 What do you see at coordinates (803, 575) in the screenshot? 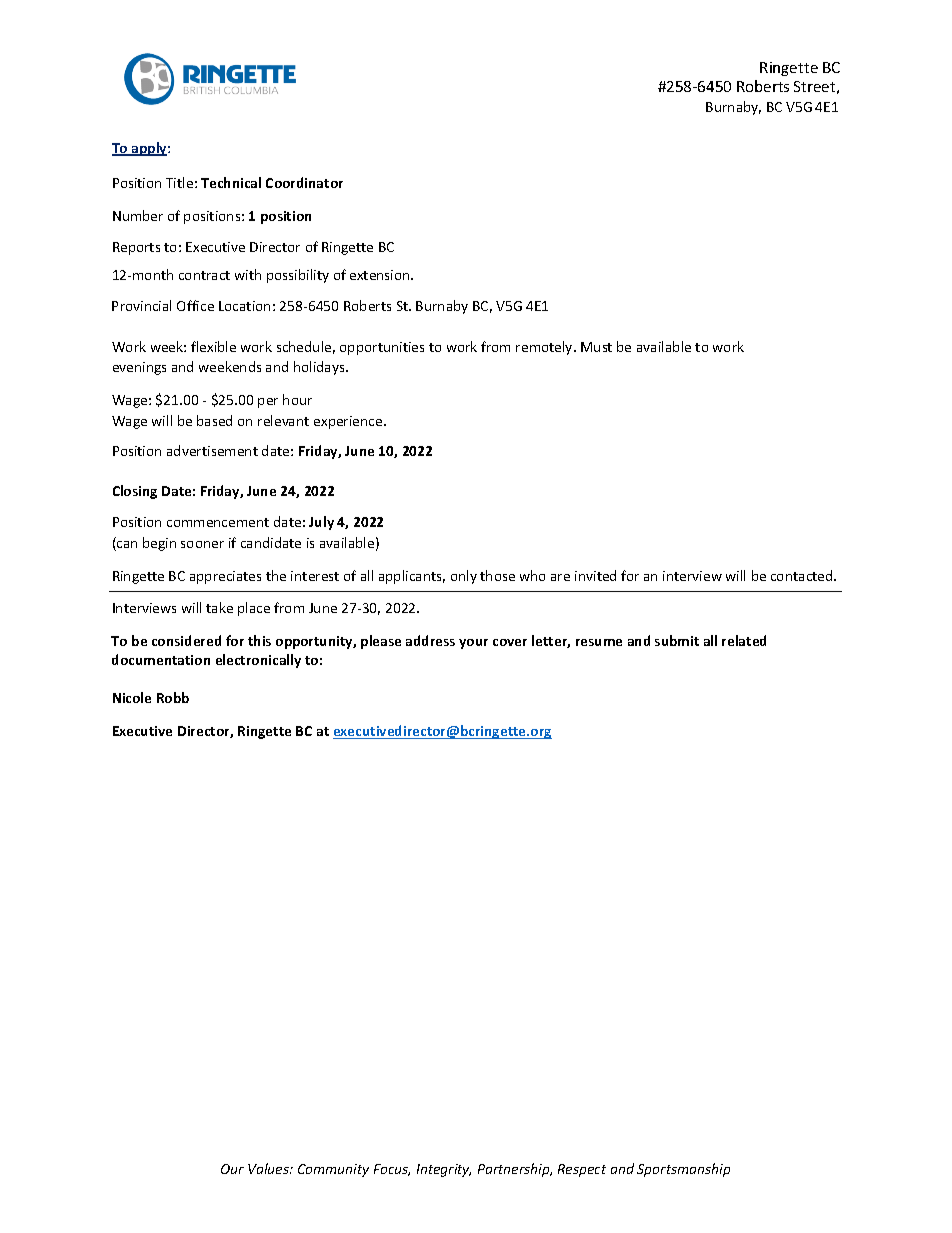
I see `contacted` at bounding box center [803, 575].
